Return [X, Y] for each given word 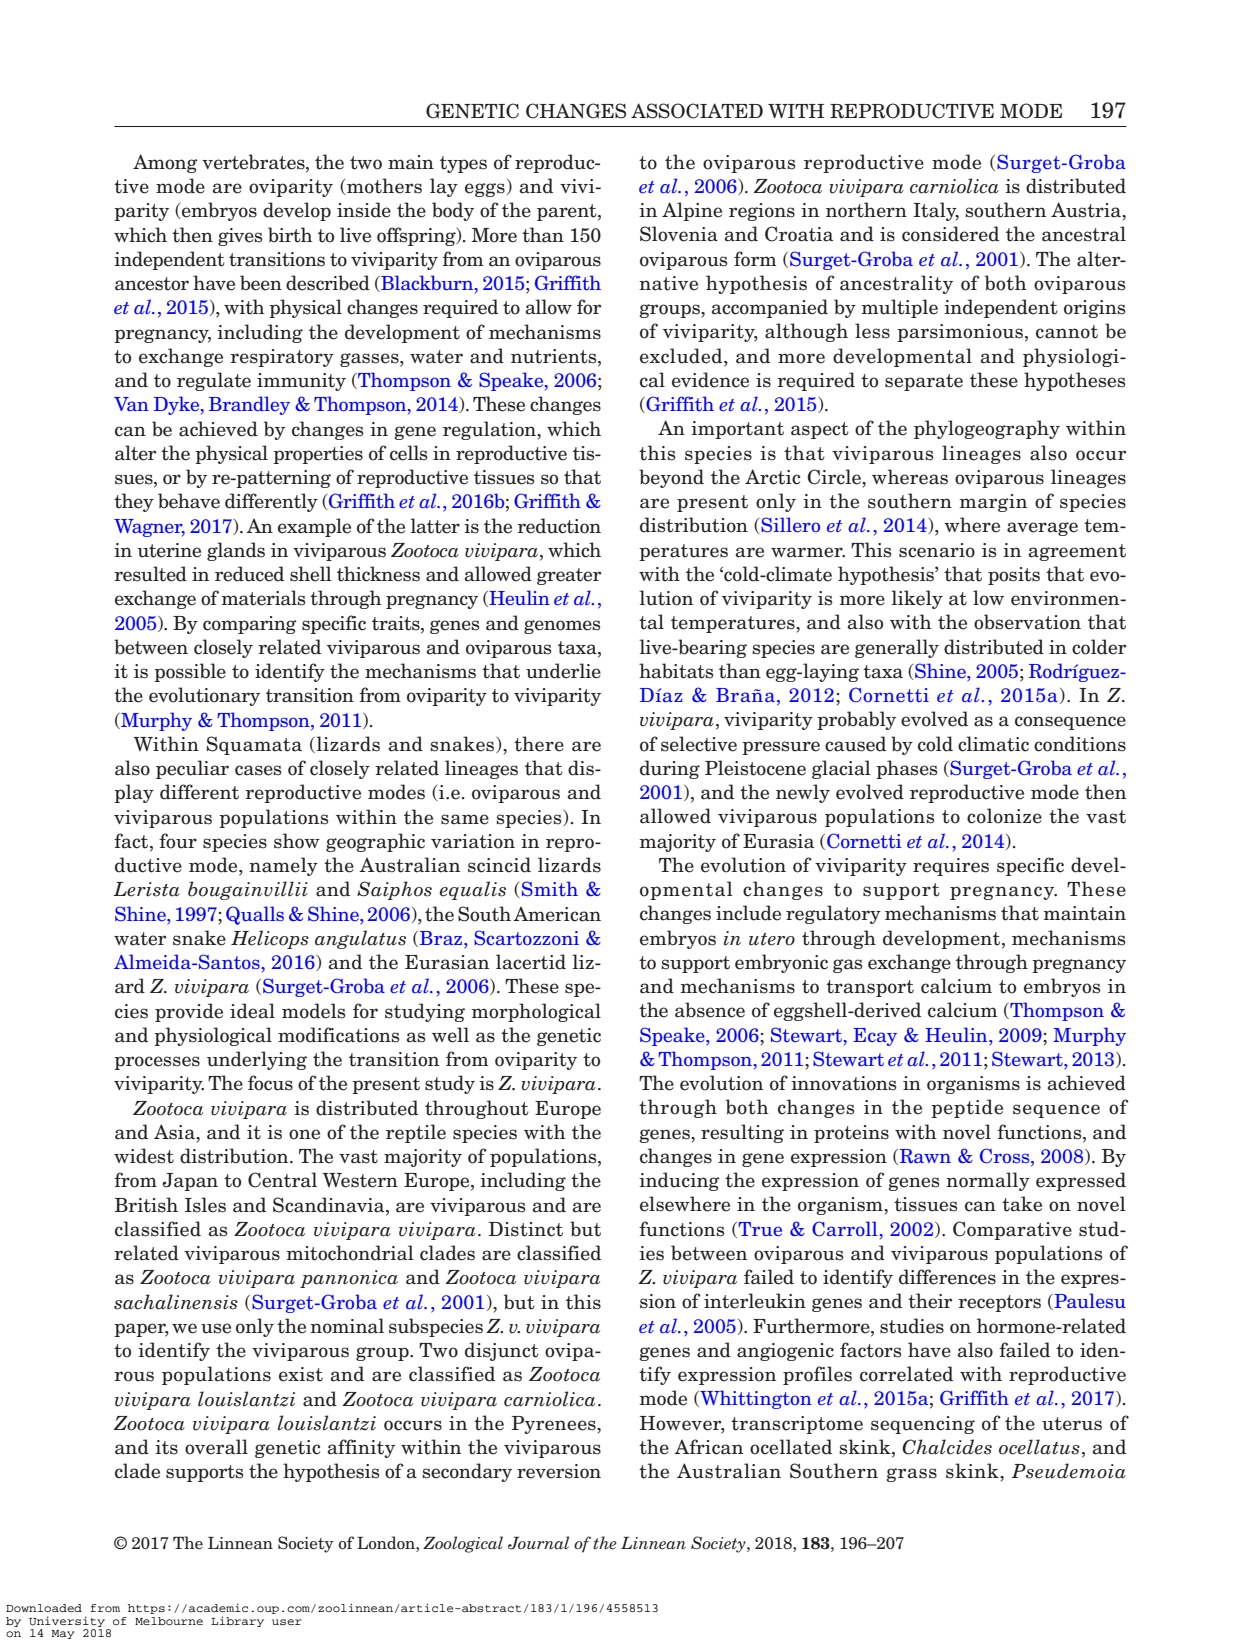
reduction [559, 526]
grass [912, 1475]
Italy [936, 211]
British [146, 1205]
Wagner [149, 528]
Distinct [526, 1229]
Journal [538, 1543]
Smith [550, 889]
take [1022, 1204]
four [178, 841]
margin [993, 503]
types [463, 164]
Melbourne [169, 1621]
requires [951, 867]
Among [165, 163]
